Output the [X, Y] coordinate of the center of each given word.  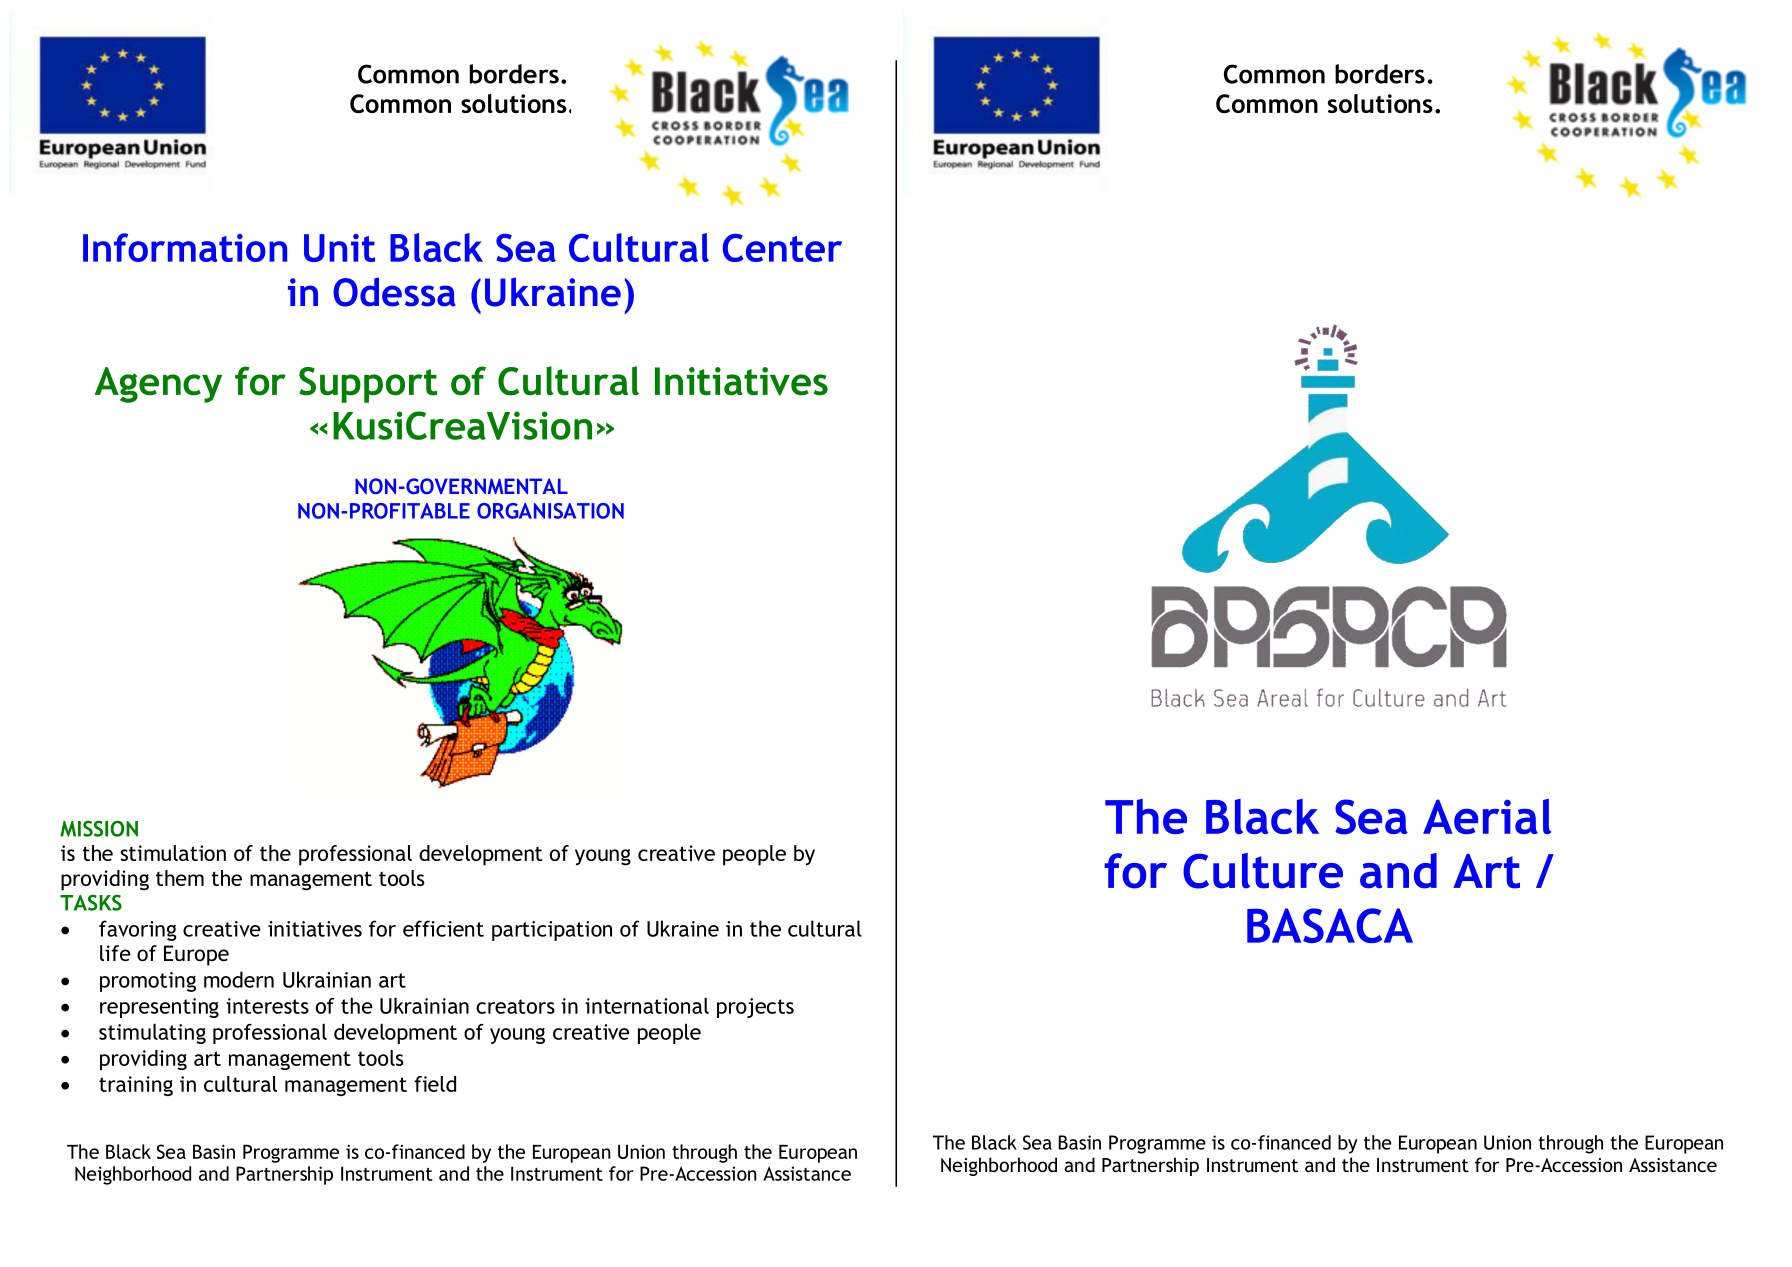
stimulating [152, 1033]
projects [755, 1008]
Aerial [1487, 816]
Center [782, 248]
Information [185, 247]
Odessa [394, 292]
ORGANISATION [550, 511]
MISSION [99, 828]
